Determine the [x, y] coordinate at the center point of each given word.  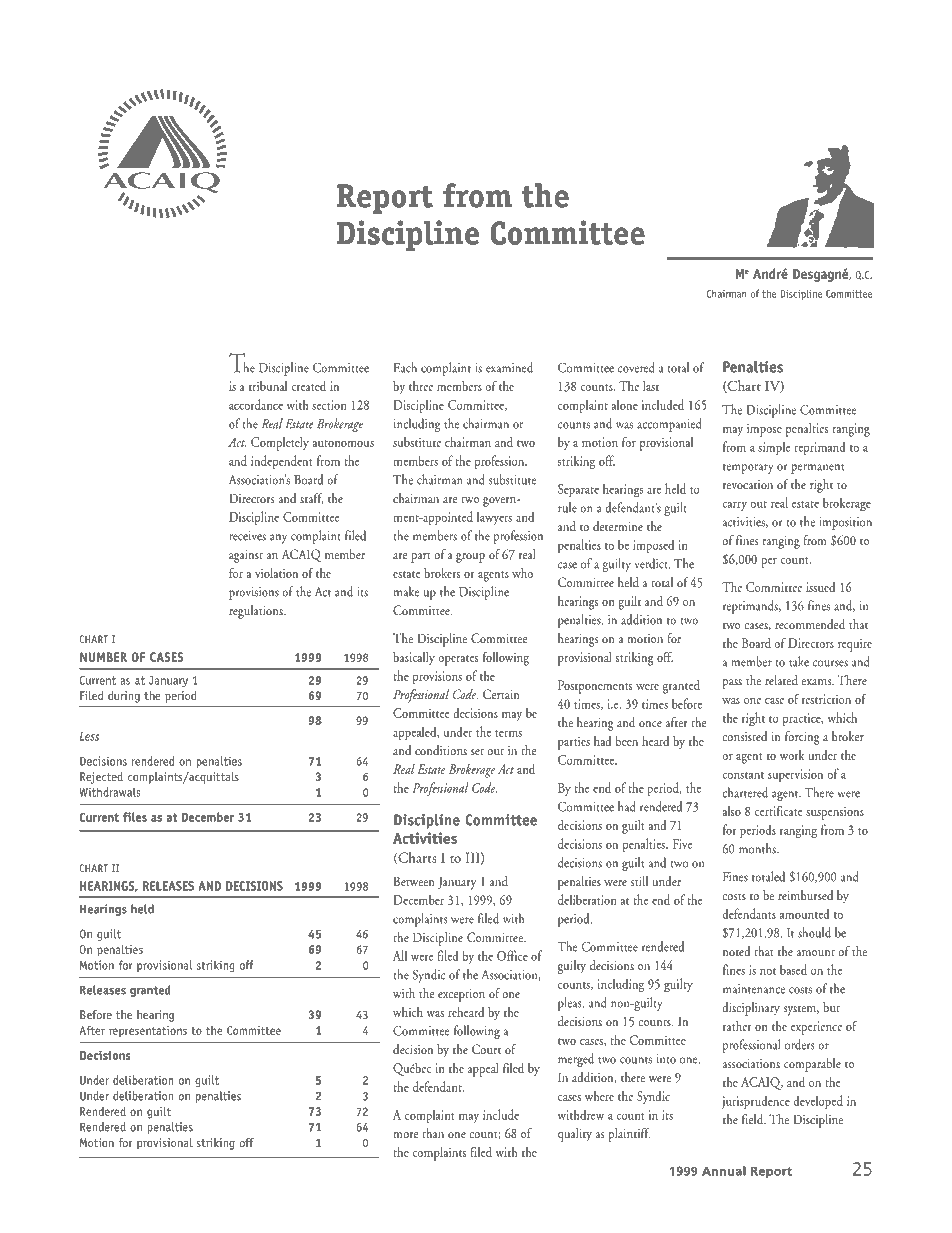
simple [774, 448]
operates [458, 660]
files [135, 817]
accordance [256, 404]
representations [148, 1032]
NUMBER [103, 657]
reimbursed [805, 895]
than [433, 1133]
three [421, 386]
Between [414, 881]
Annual [724, 1171]
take [799, 661]
